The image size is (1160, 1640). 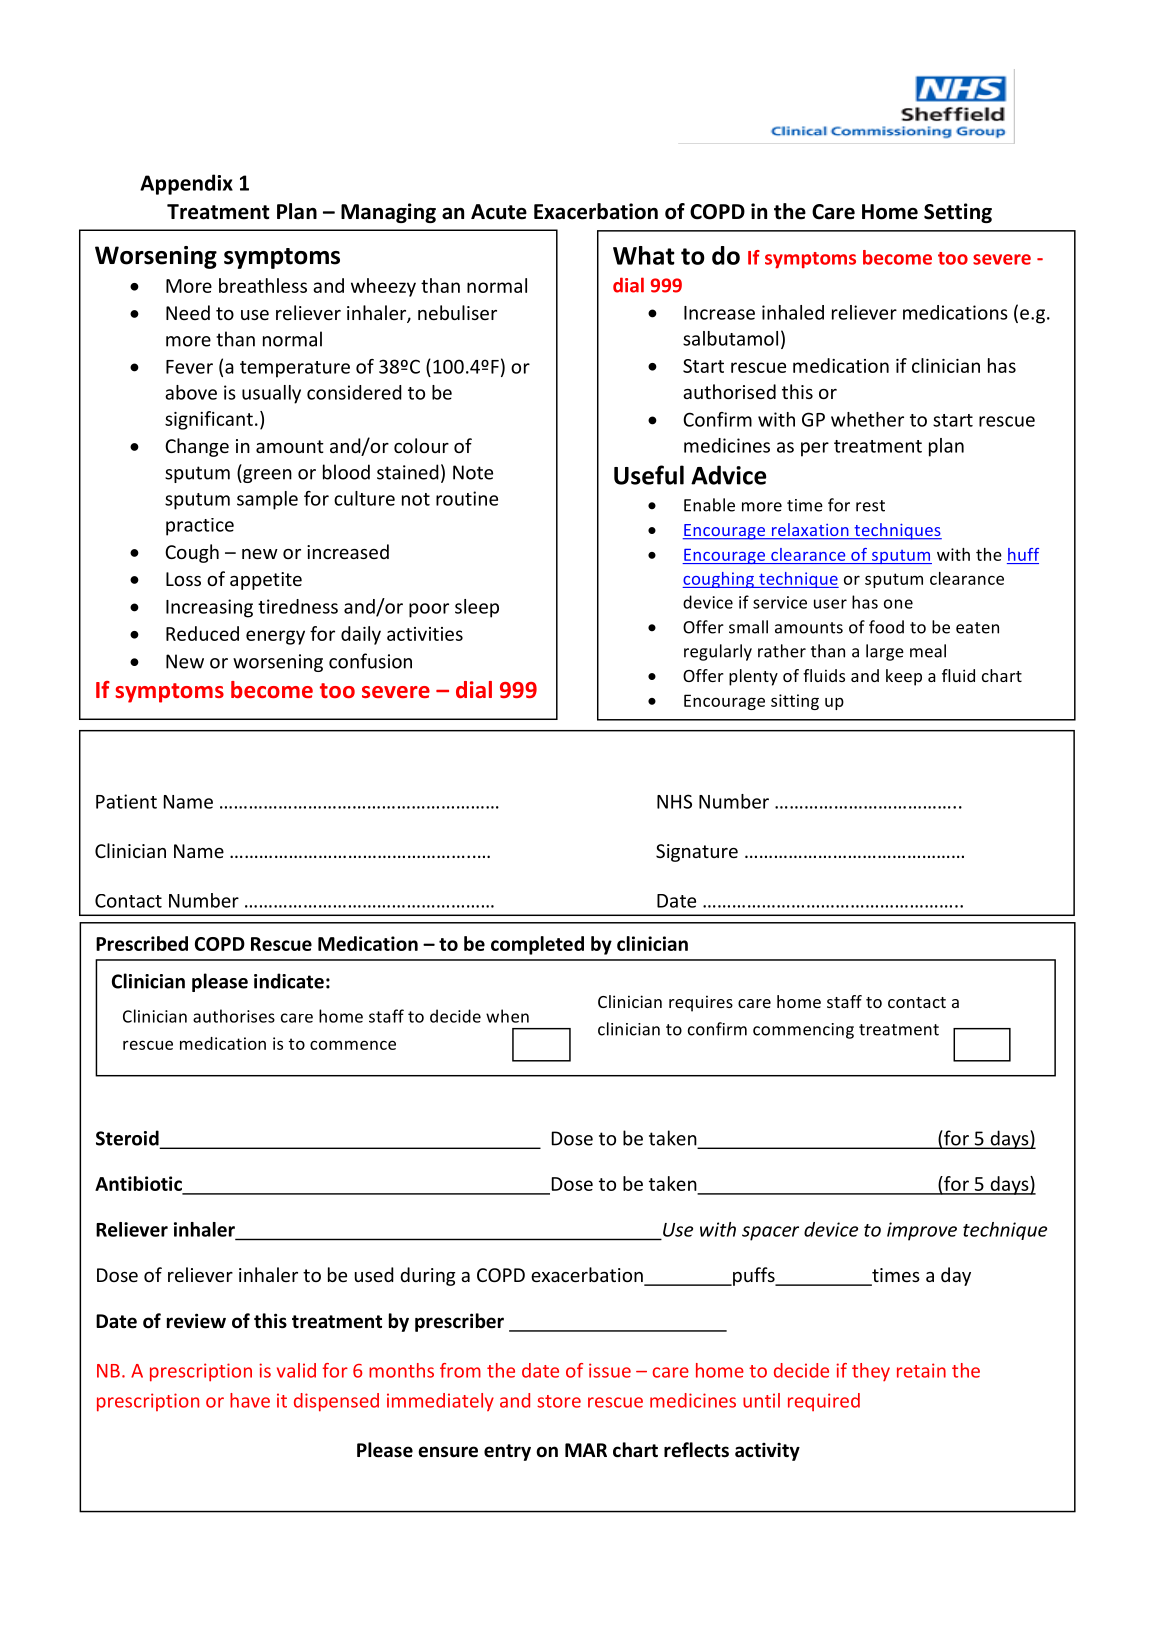 What do you see at coordinates (922, 1231) in the screenshot?
I see `improve` at bounding box center [922, 1231].
